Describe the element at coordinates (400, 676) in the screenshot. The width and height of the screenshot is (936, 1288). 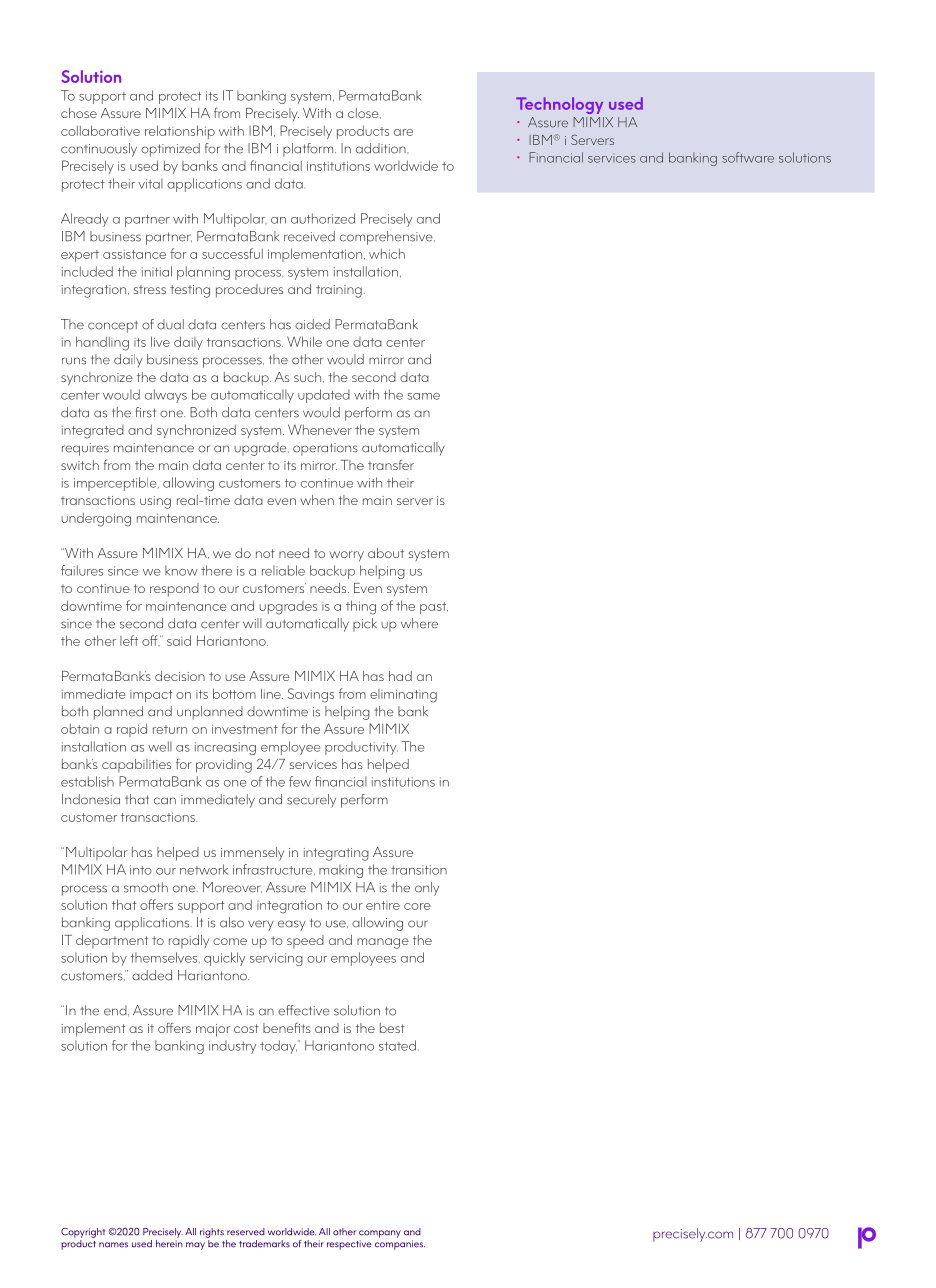
I see `had` at that location.
